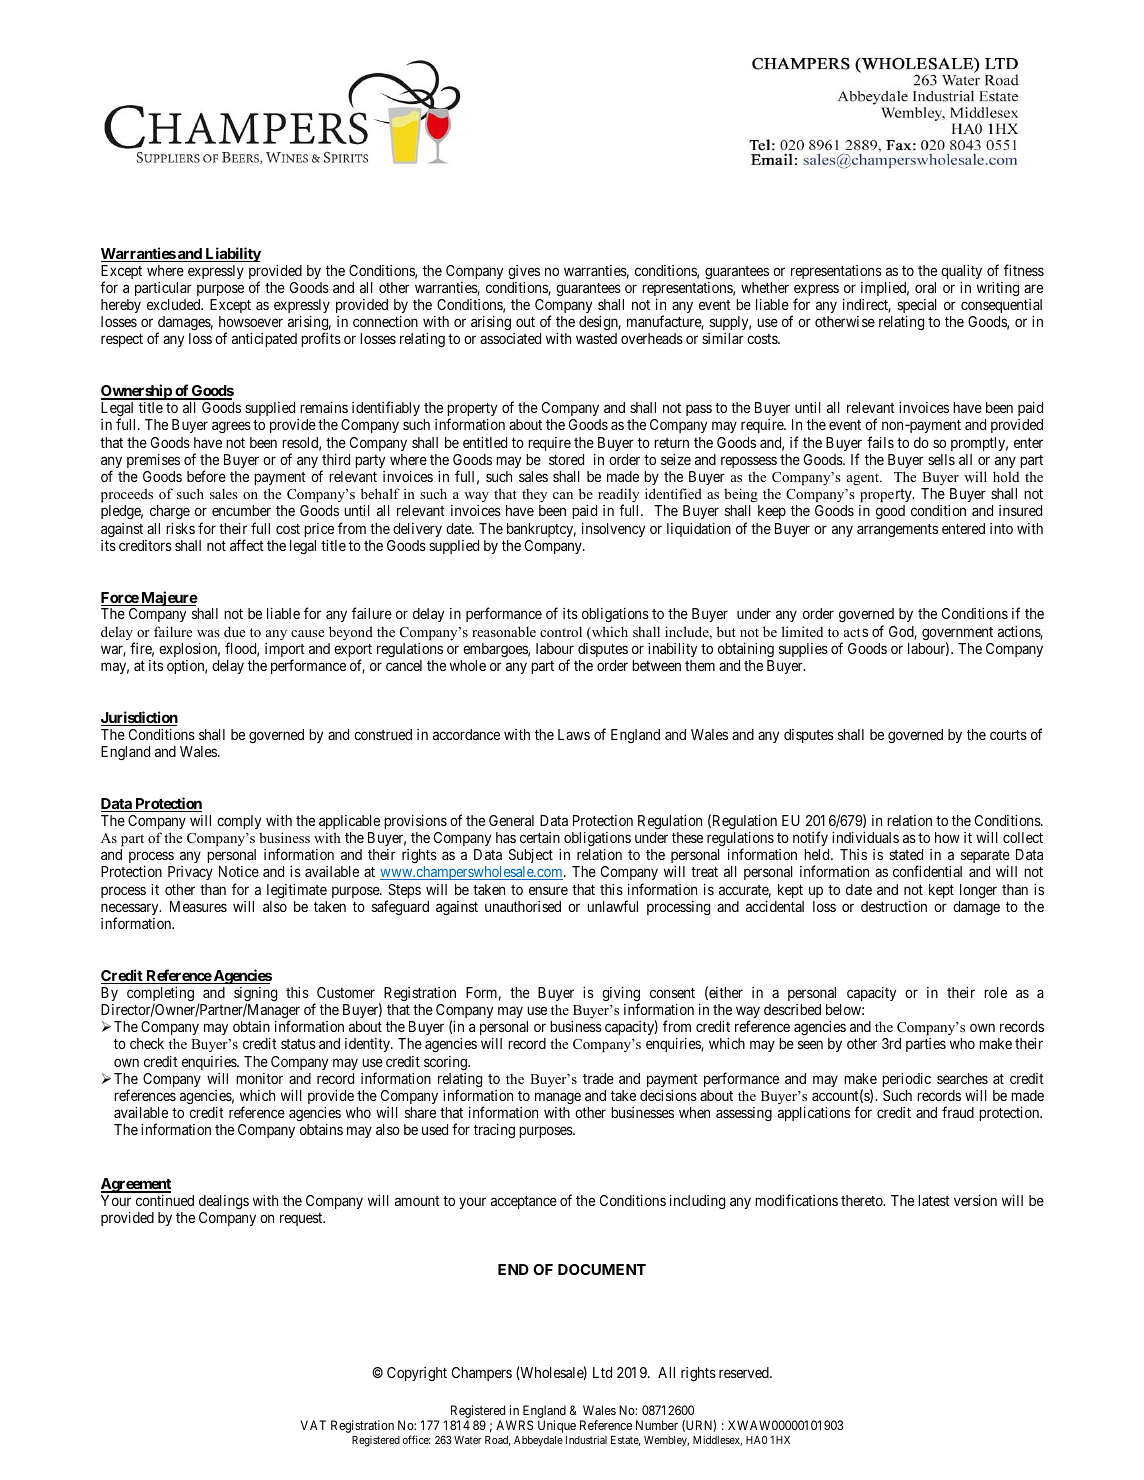 This screenshot has width=1144, height=1480. I want to click on insolvency, so click(613, 530).
